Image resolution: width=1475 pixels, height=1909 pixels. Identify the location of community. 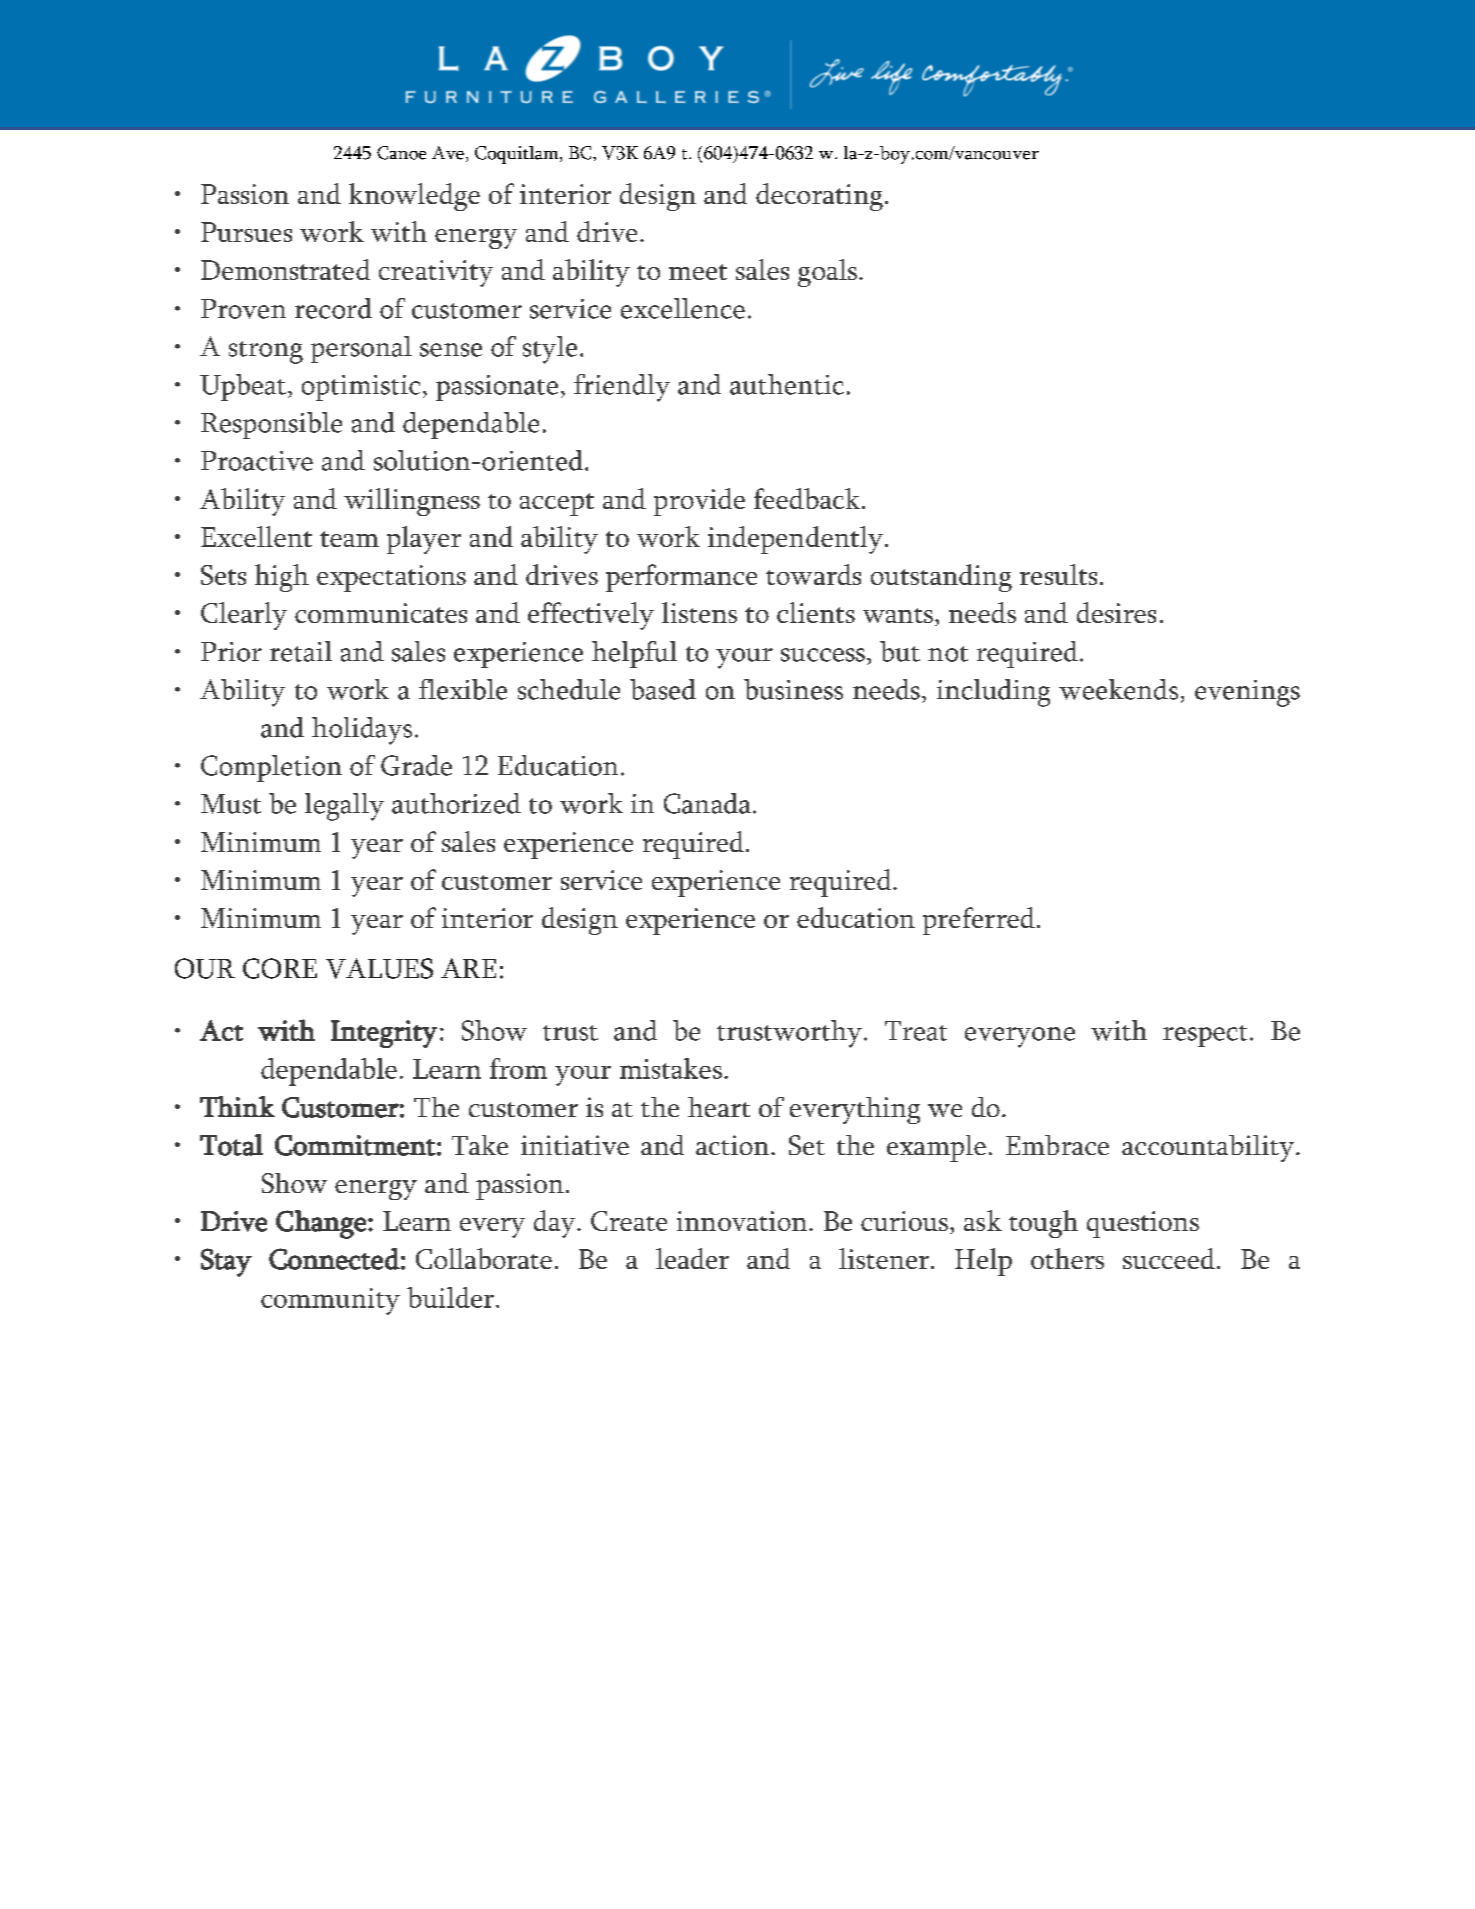
(330, 1301).
